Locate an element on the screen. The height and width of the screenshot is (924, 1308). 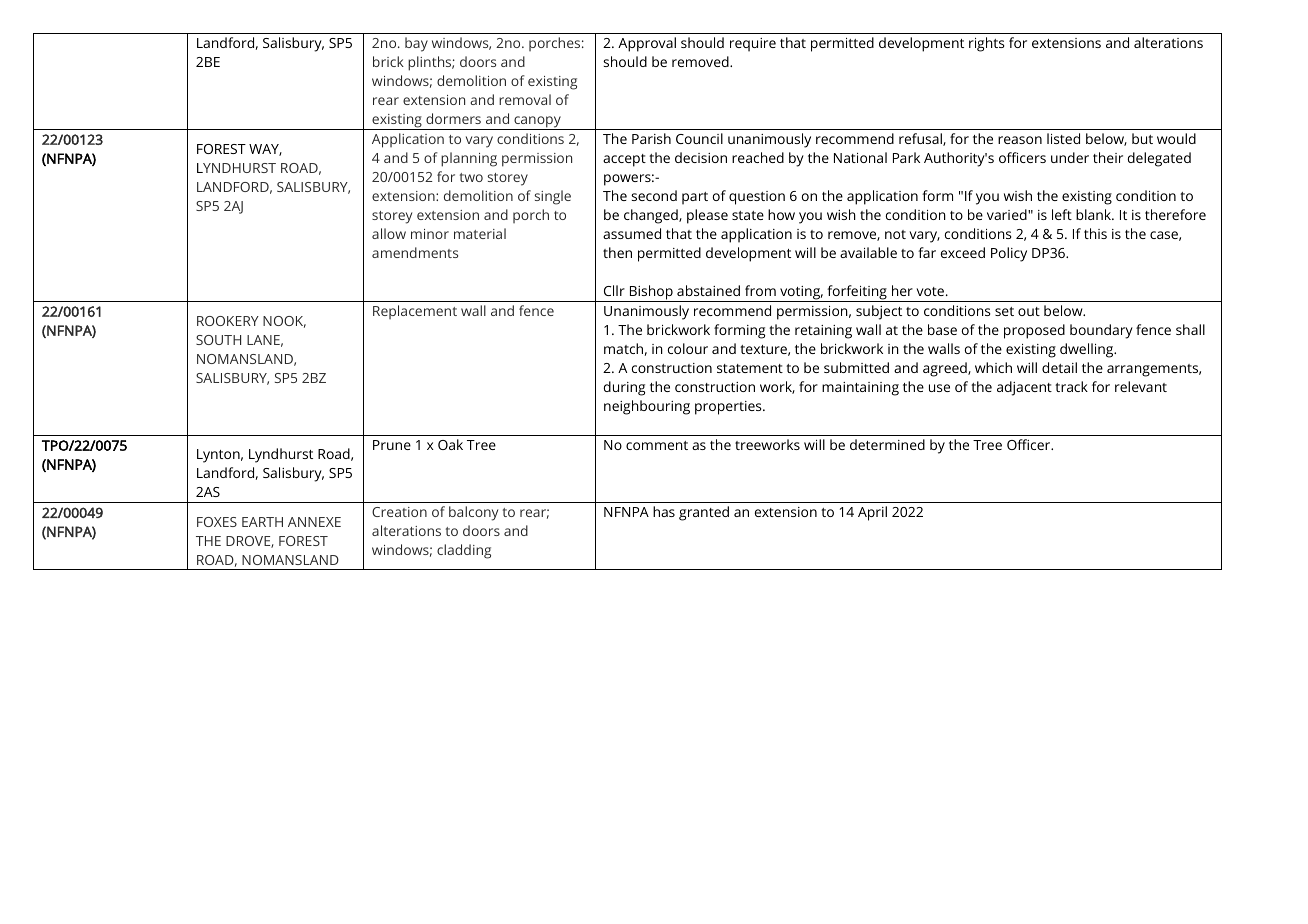
set is located at coordinates (1004, 311).
